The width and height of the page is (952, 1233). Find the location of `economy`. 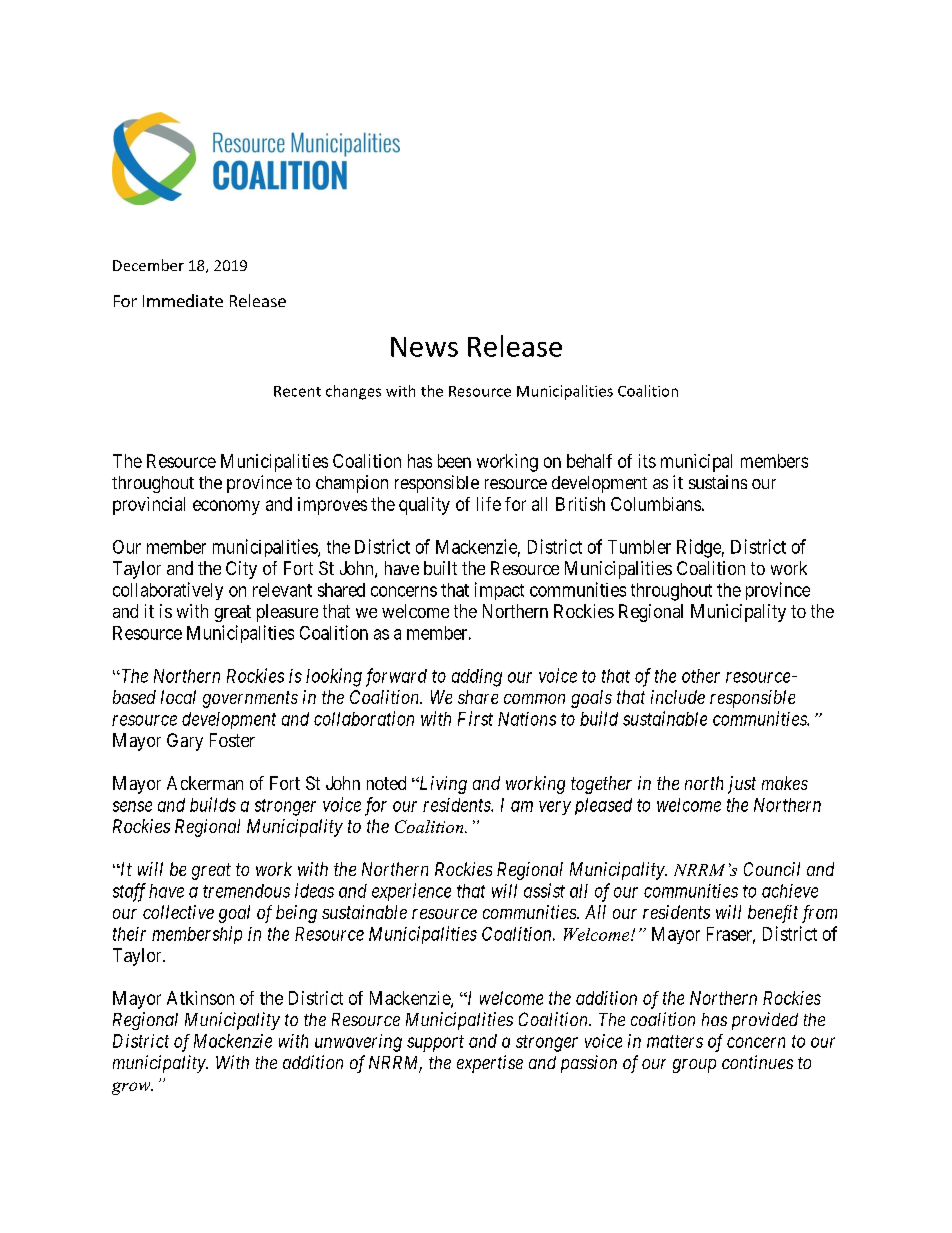

economy is located at coordinates (226, 507).
